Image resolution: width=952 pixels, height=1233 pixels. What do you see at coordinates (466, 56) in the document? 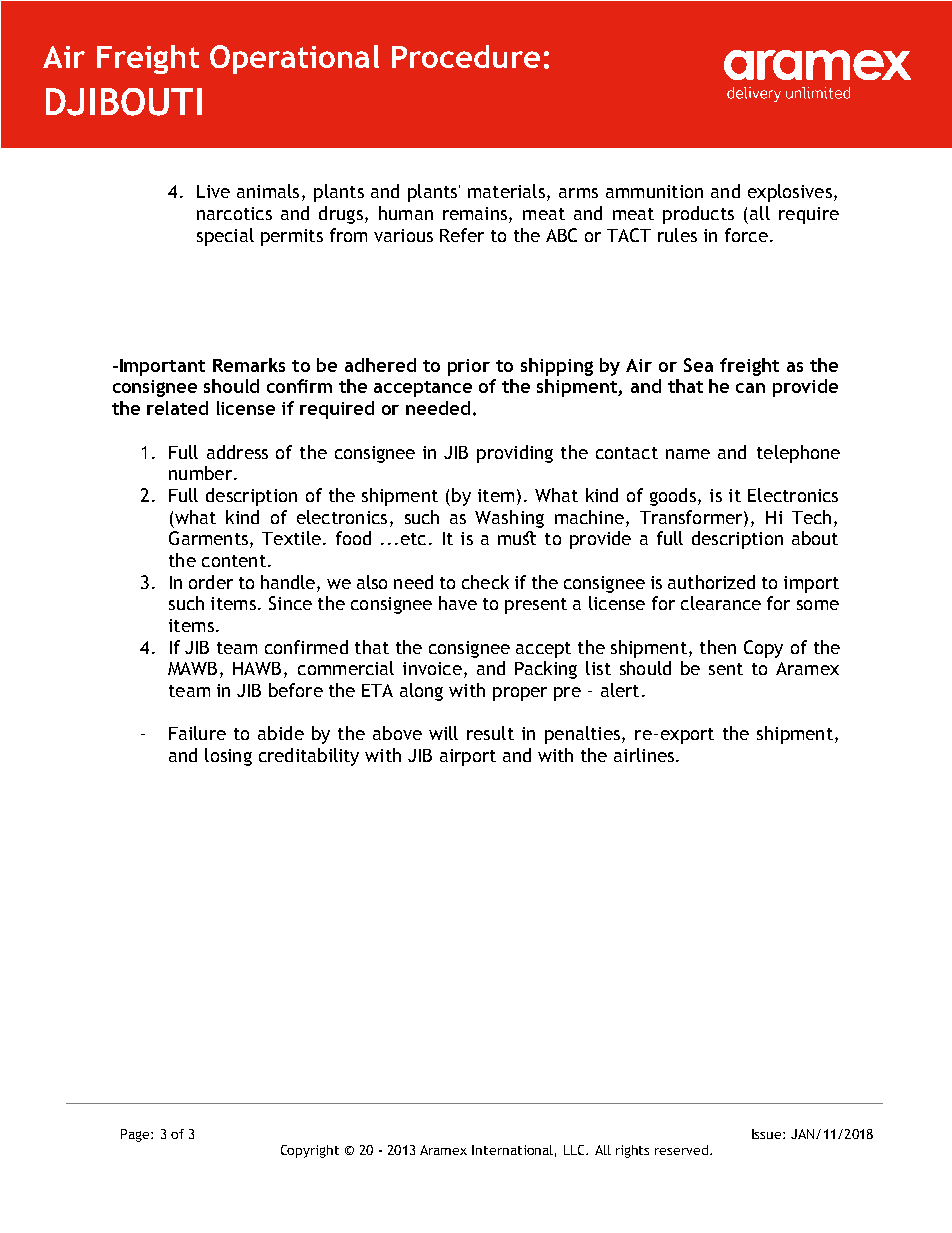
I see `Procedure` at bounding box center [466, 56].
